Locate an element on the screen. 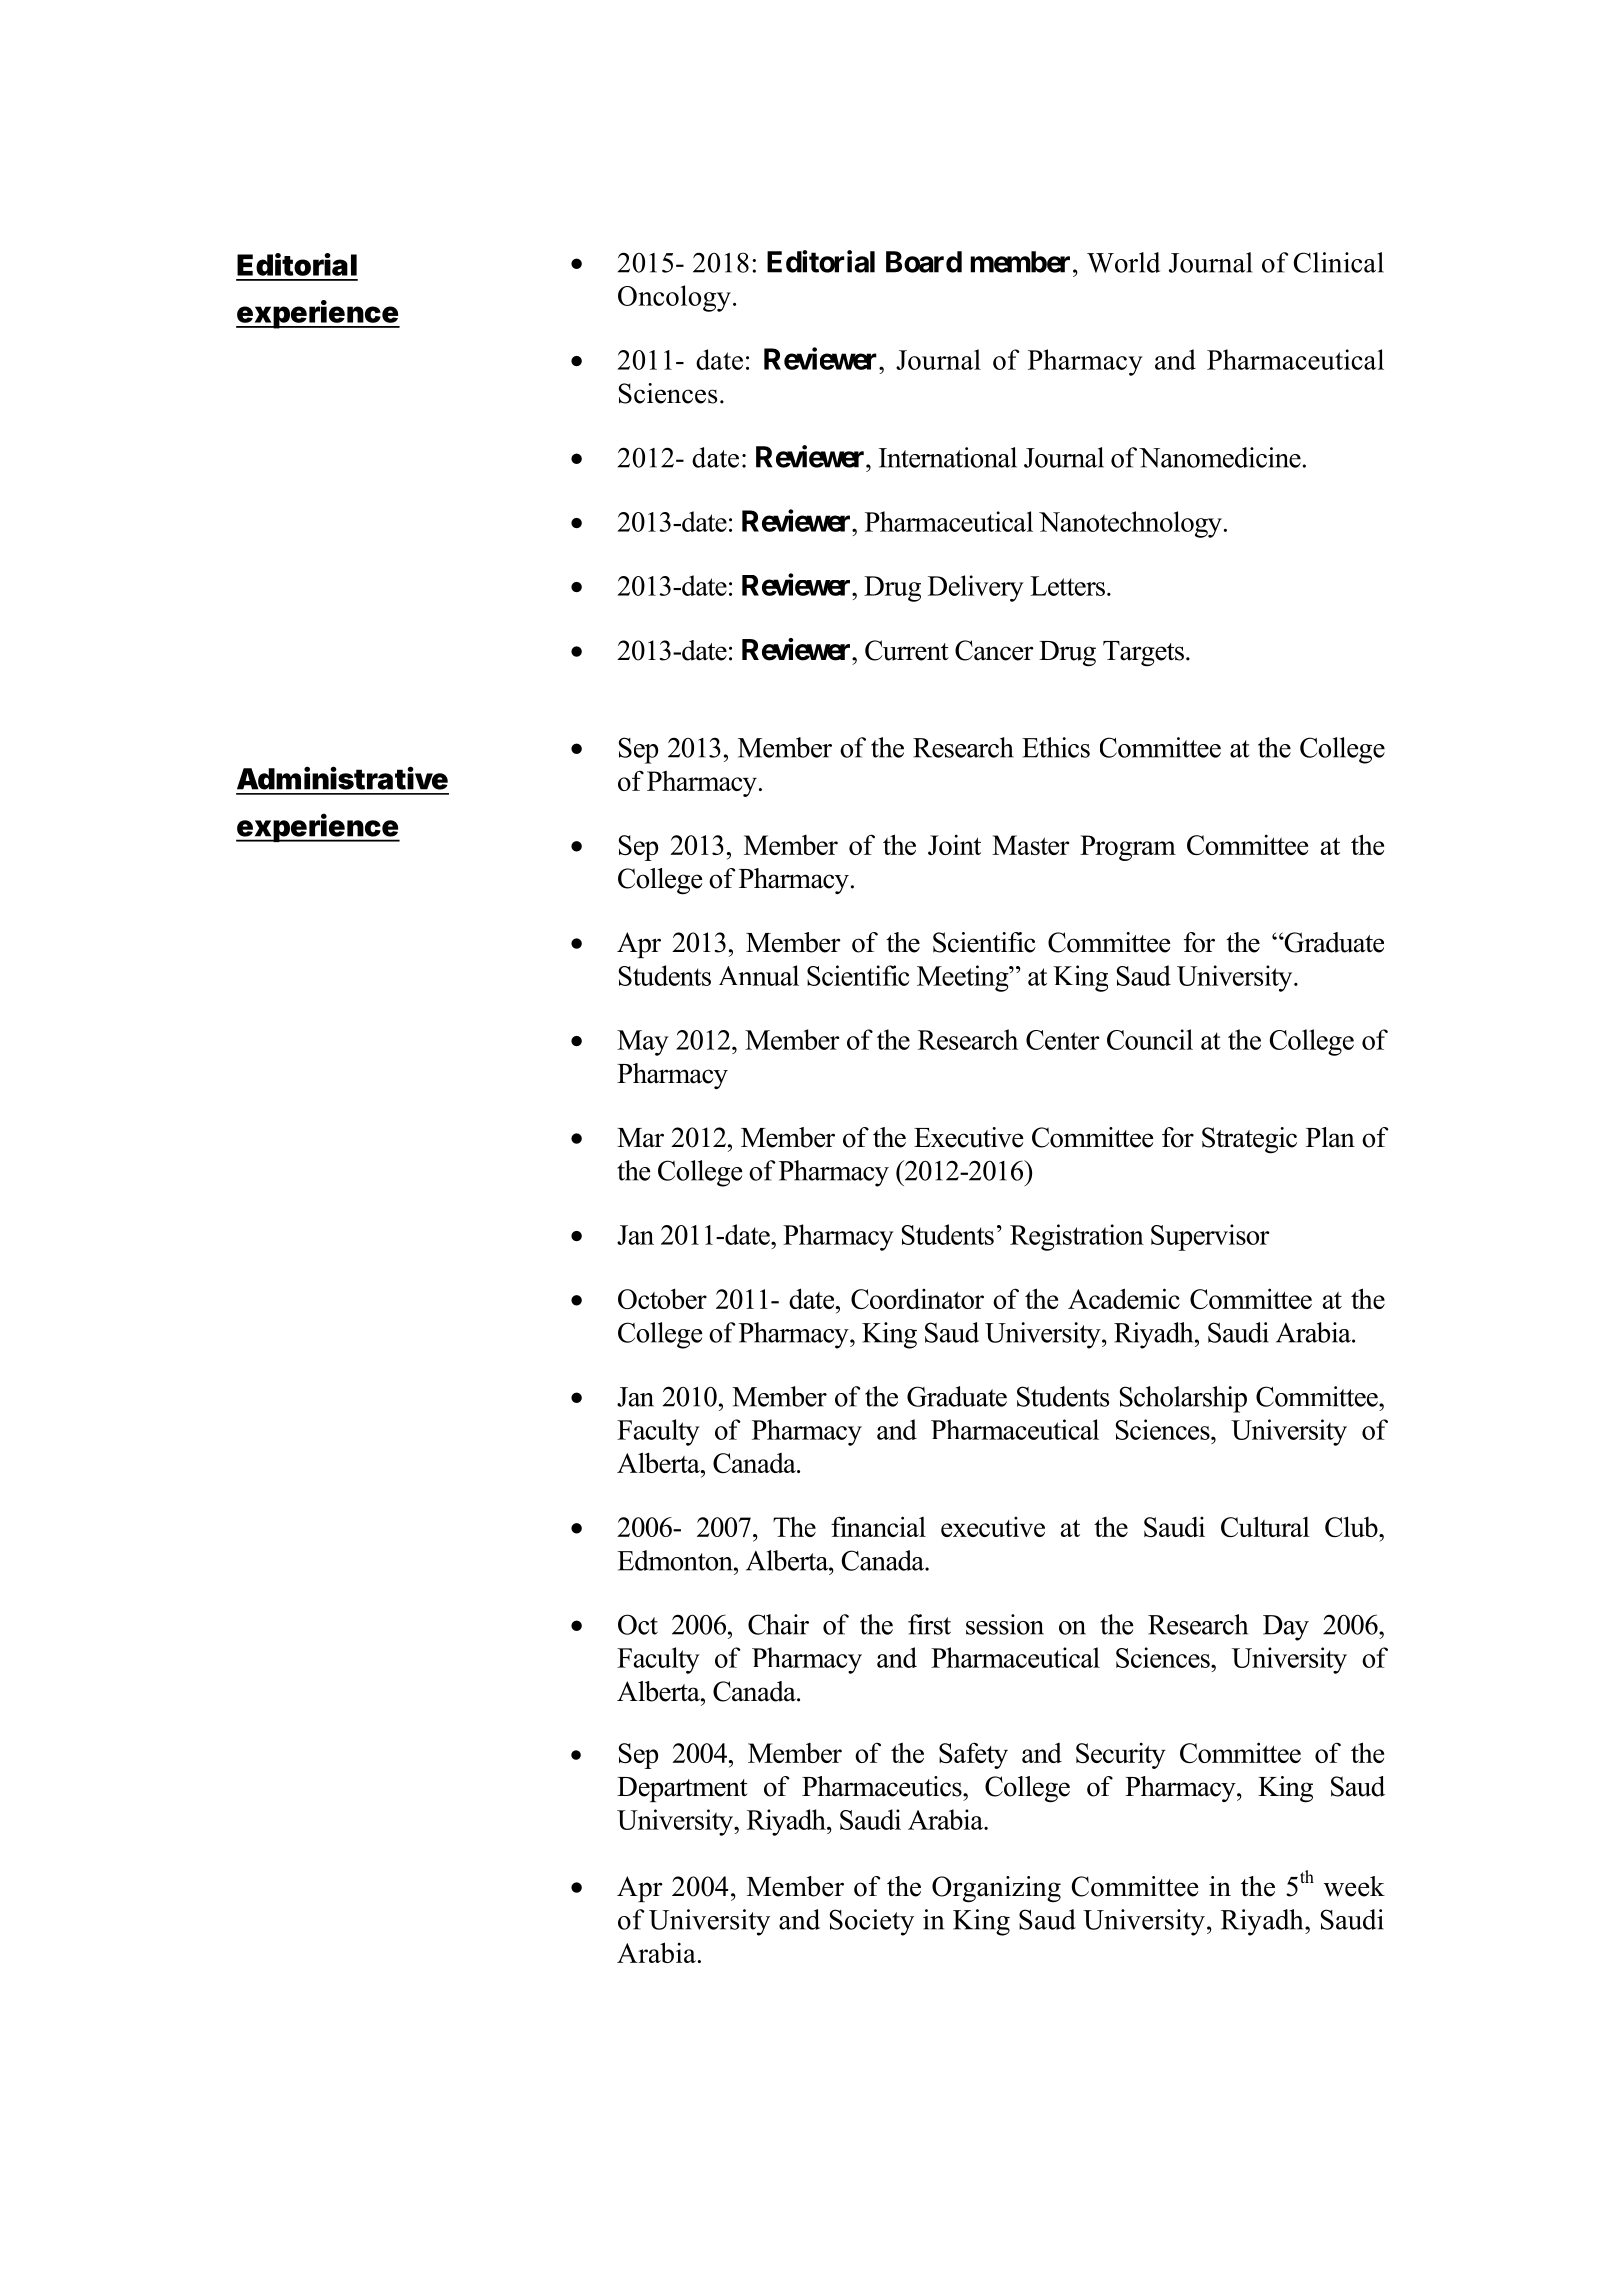  Clinical is located at coordinates (1339, 262).
